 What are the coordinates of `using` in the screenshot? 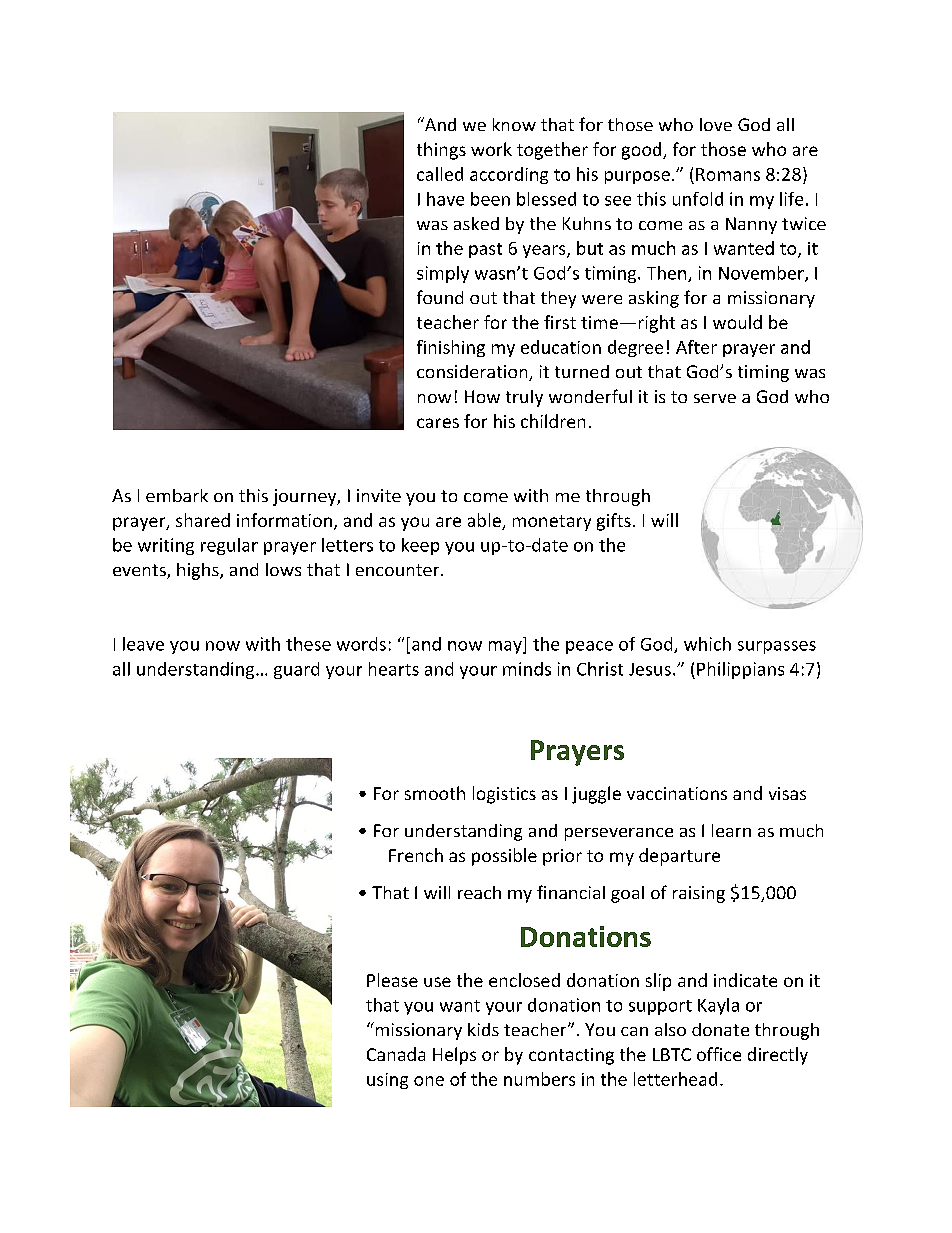 It's located at (387, 1081).
